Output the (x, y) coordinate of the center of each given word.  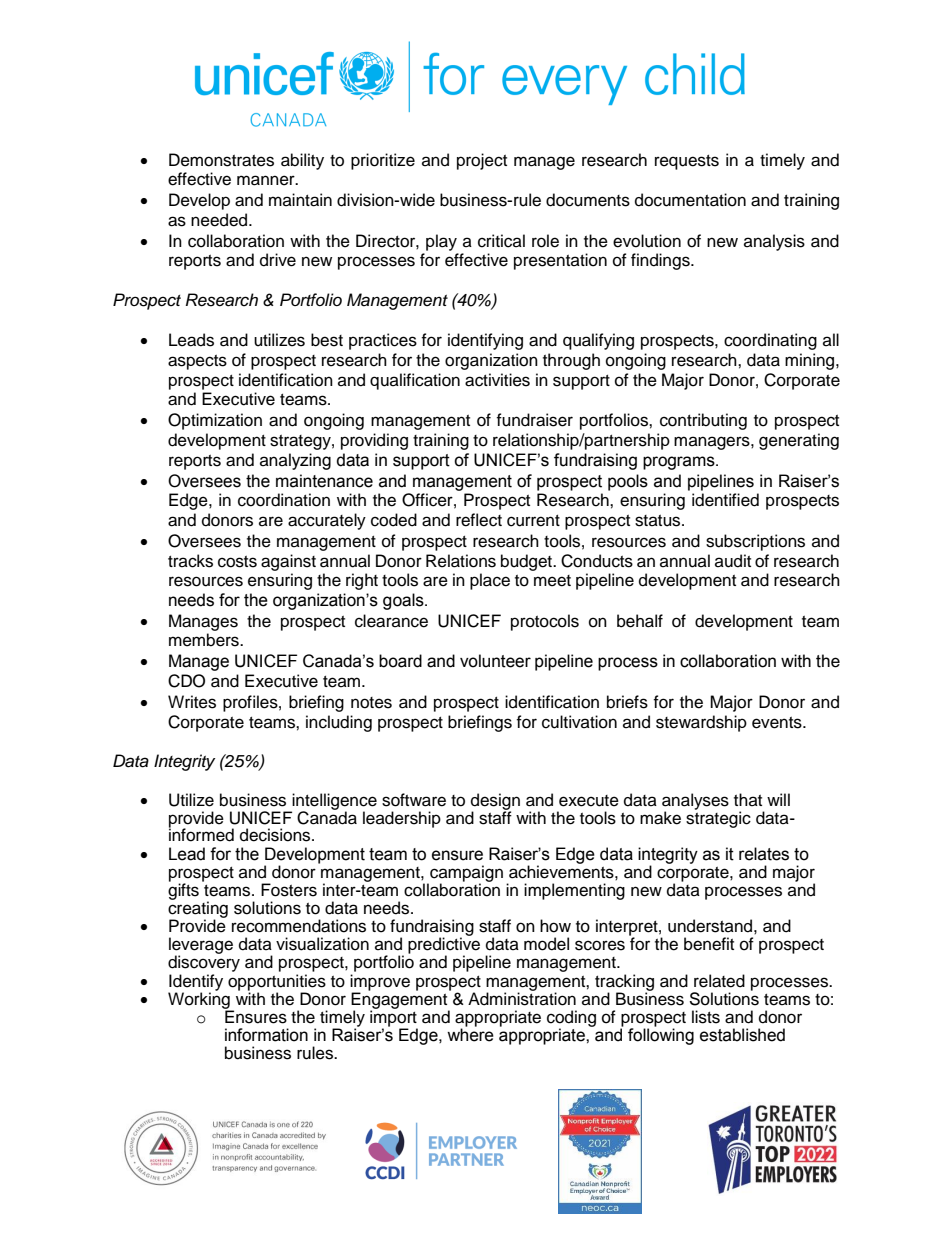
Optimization (215, 421)
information (266, 1035)
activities (497, 380)
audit (733, 561)
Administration (522, 999)
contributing (703, 421)
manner (267, 180)
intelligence (333, 802)
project (482, 161)
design (495, 802)
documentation (690, 200)
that (748, 799)
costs (237, 562)
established (742, 1035)
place (490, 581)
